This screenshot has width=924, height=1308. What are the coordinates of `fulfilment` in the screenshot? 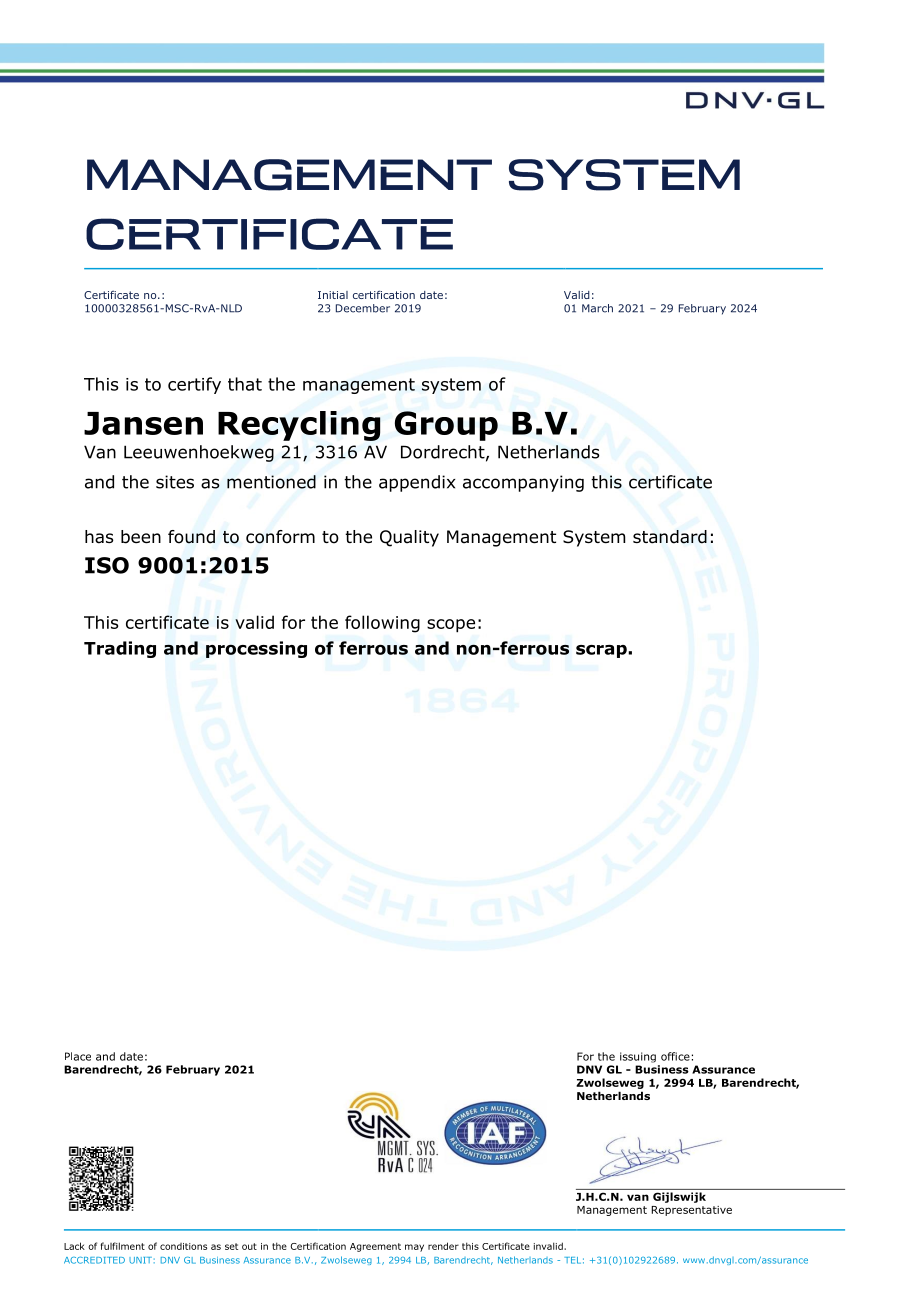 It's located at (123, 1246).
